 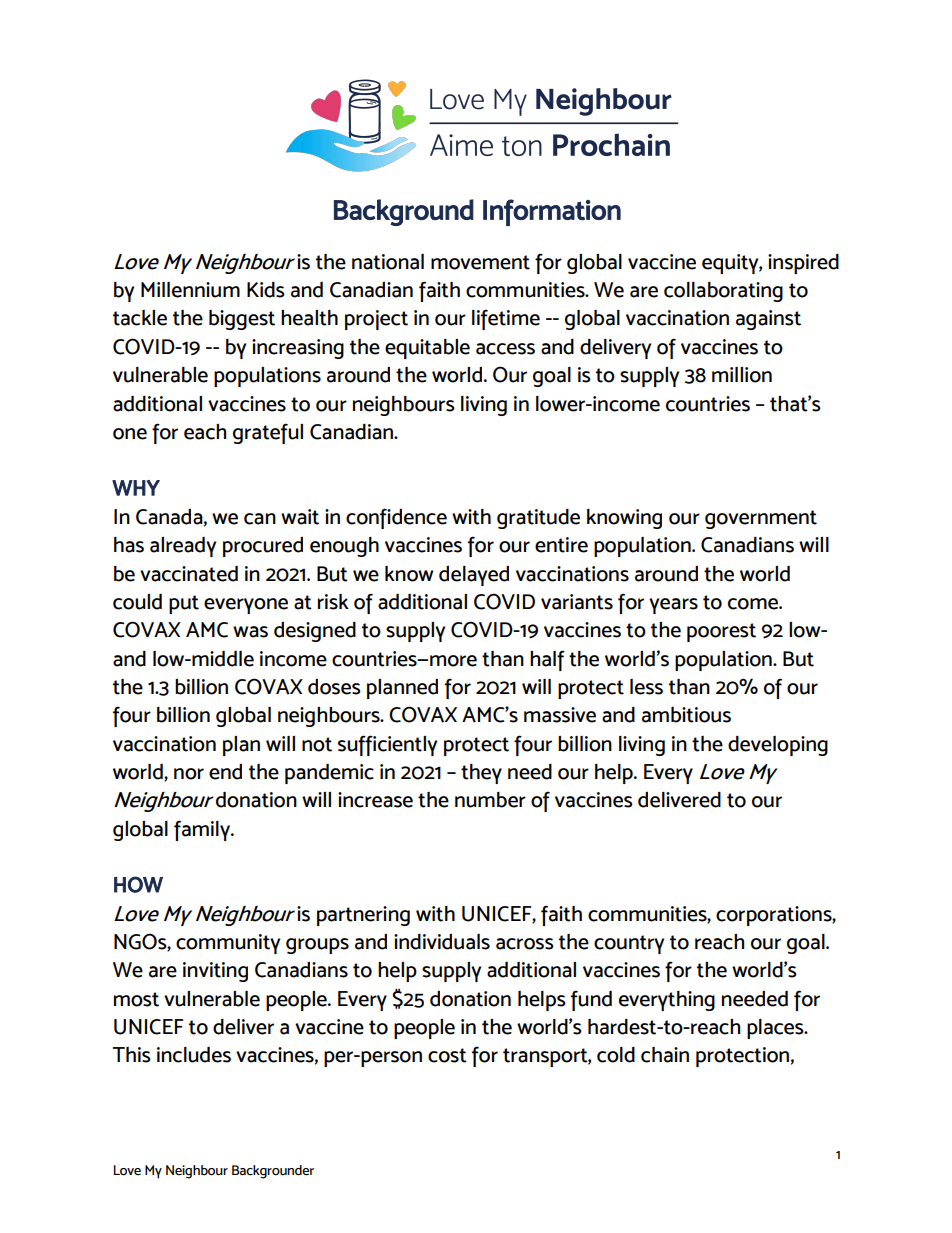 What do you see at coordinates (250, 632) in the image?
I see `was` at bounding box center [250, 632].
